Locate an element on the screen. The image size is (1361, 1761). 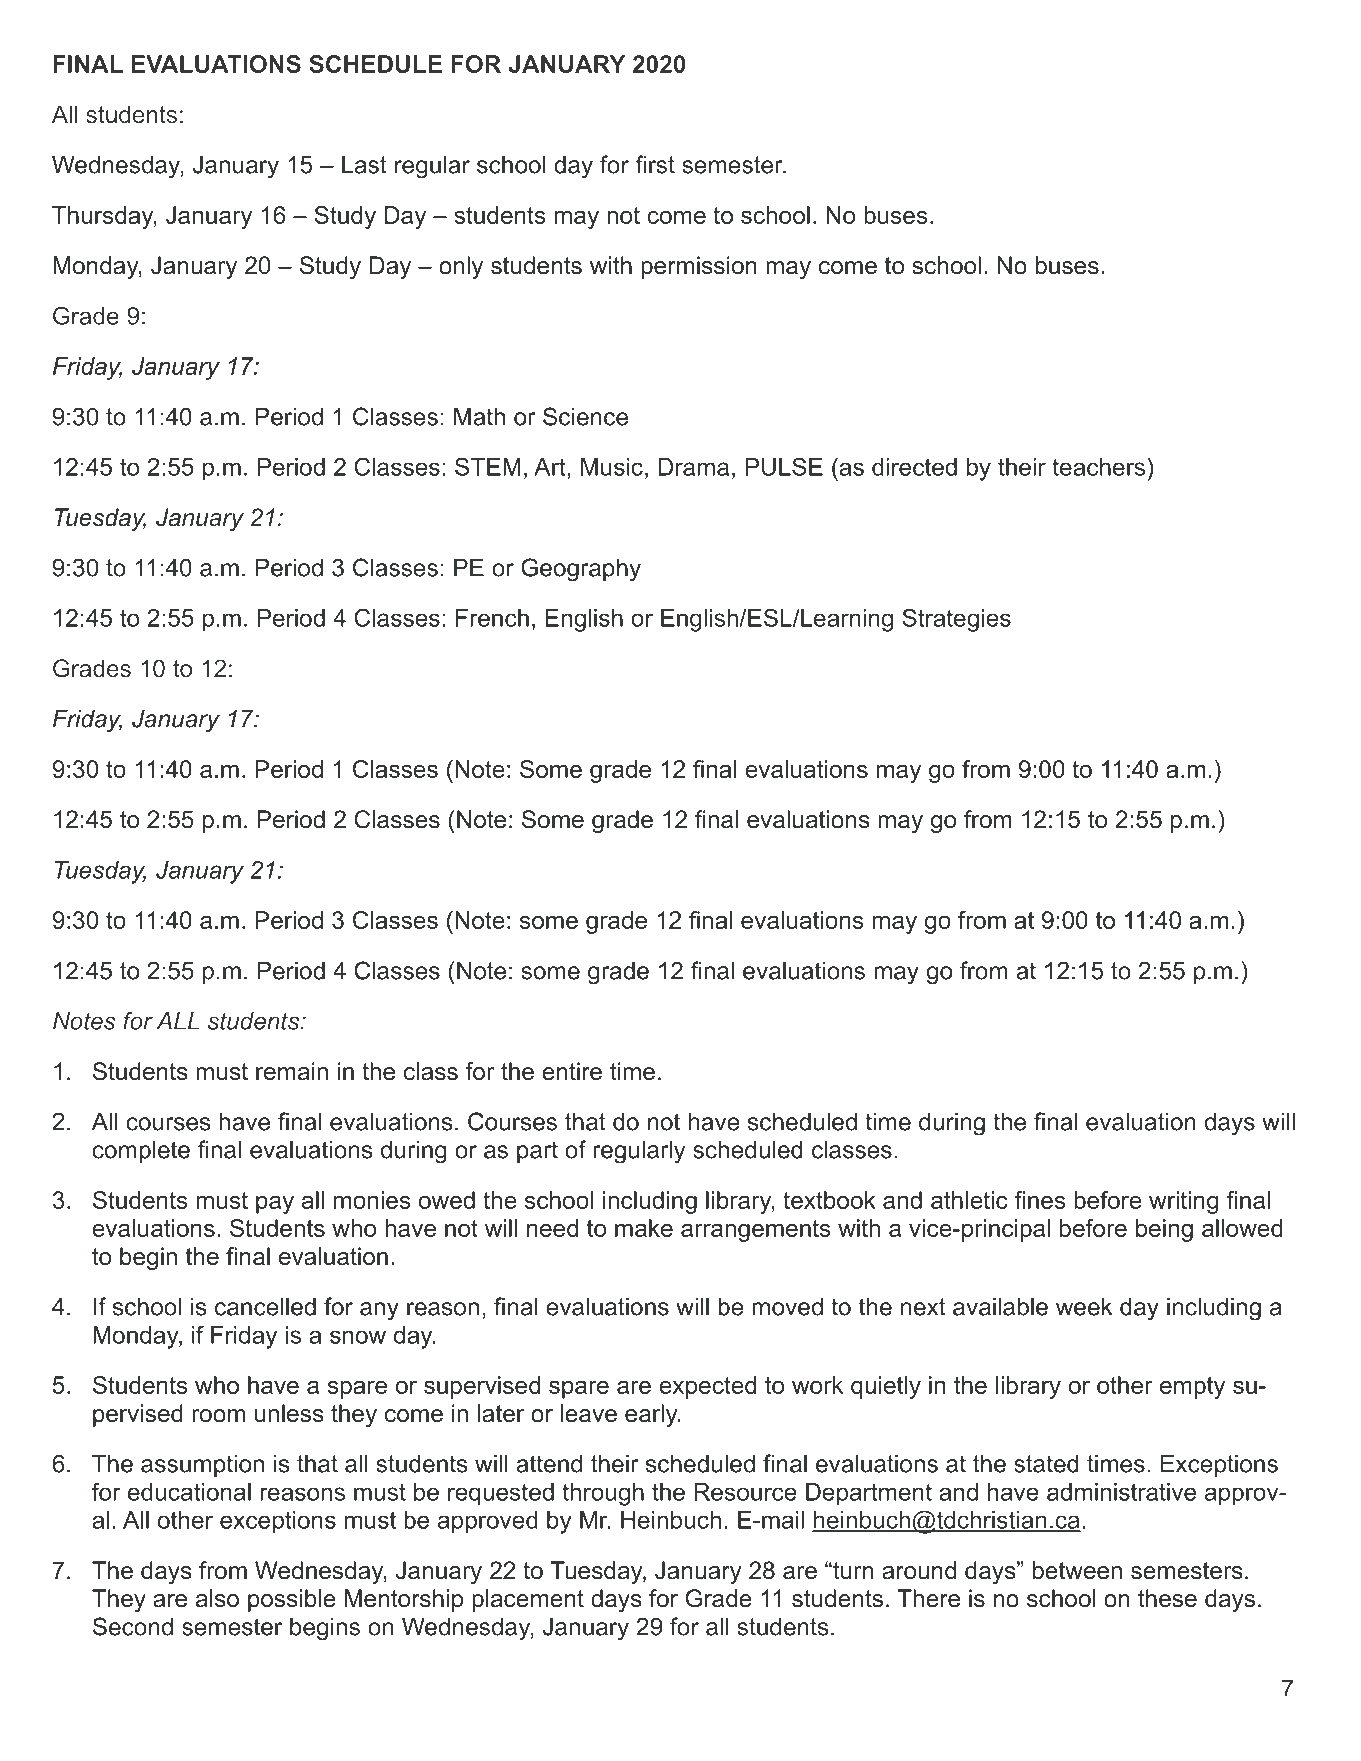
Strategies is located at coordinates (956, 620).
